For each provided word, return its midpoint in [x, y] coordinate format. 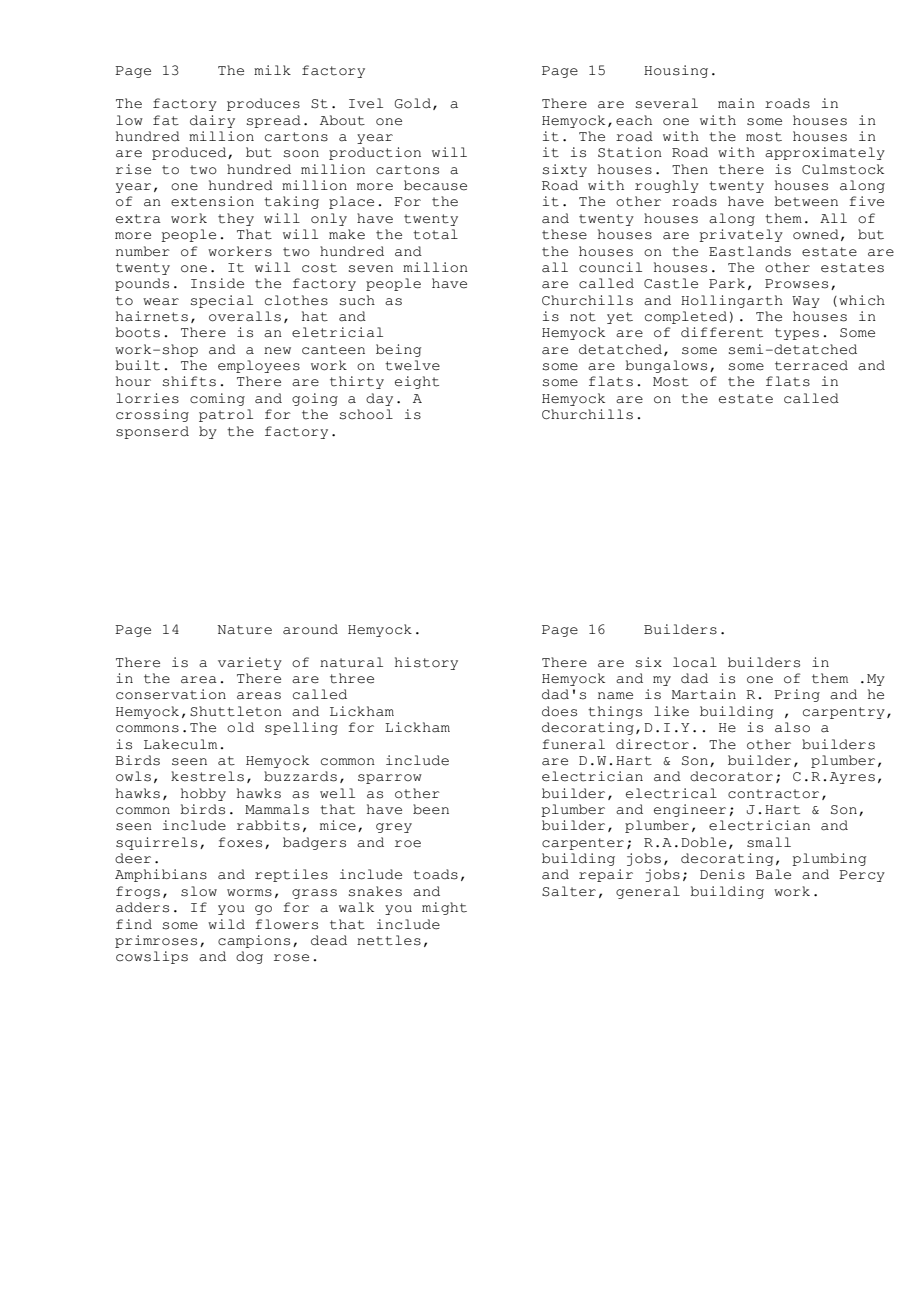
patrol [226, 415]
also [792, 727]
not [583, 317]
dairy [212, 121]
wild [226, 924]
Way [806, 302]
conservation [171, 694]
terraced [811, 365]
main [736, 103]
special [222, 301]
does [559, 711]
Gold [413, 103]
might [444, 908]
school [366, 414]
